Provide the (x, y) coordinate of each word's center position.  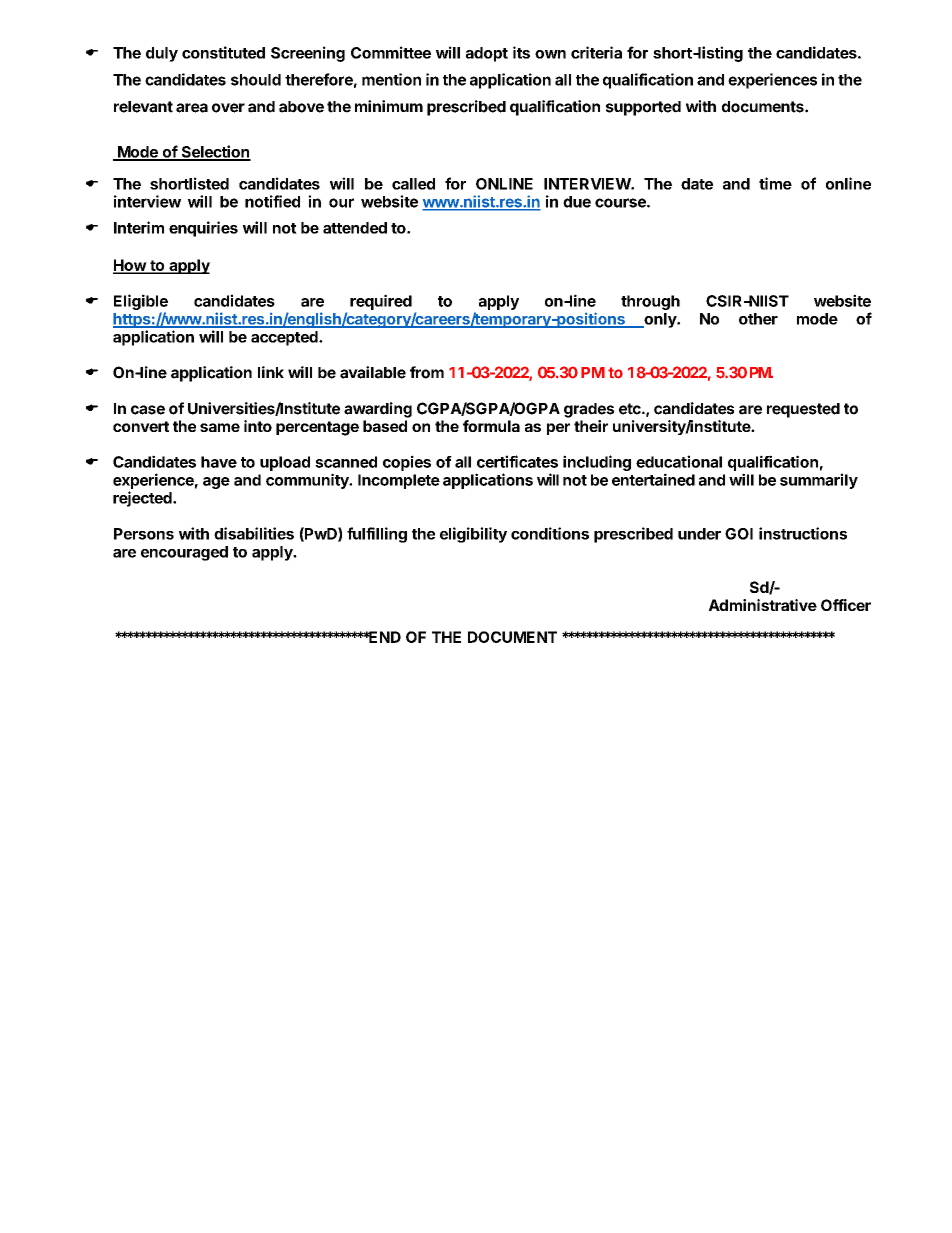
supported (643, 108)
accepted (285, 338)
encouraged (184, 553)
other (758, 319)
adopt (487, 54)
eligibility (473, 535)
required (381, 302)
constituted (223, 52)
